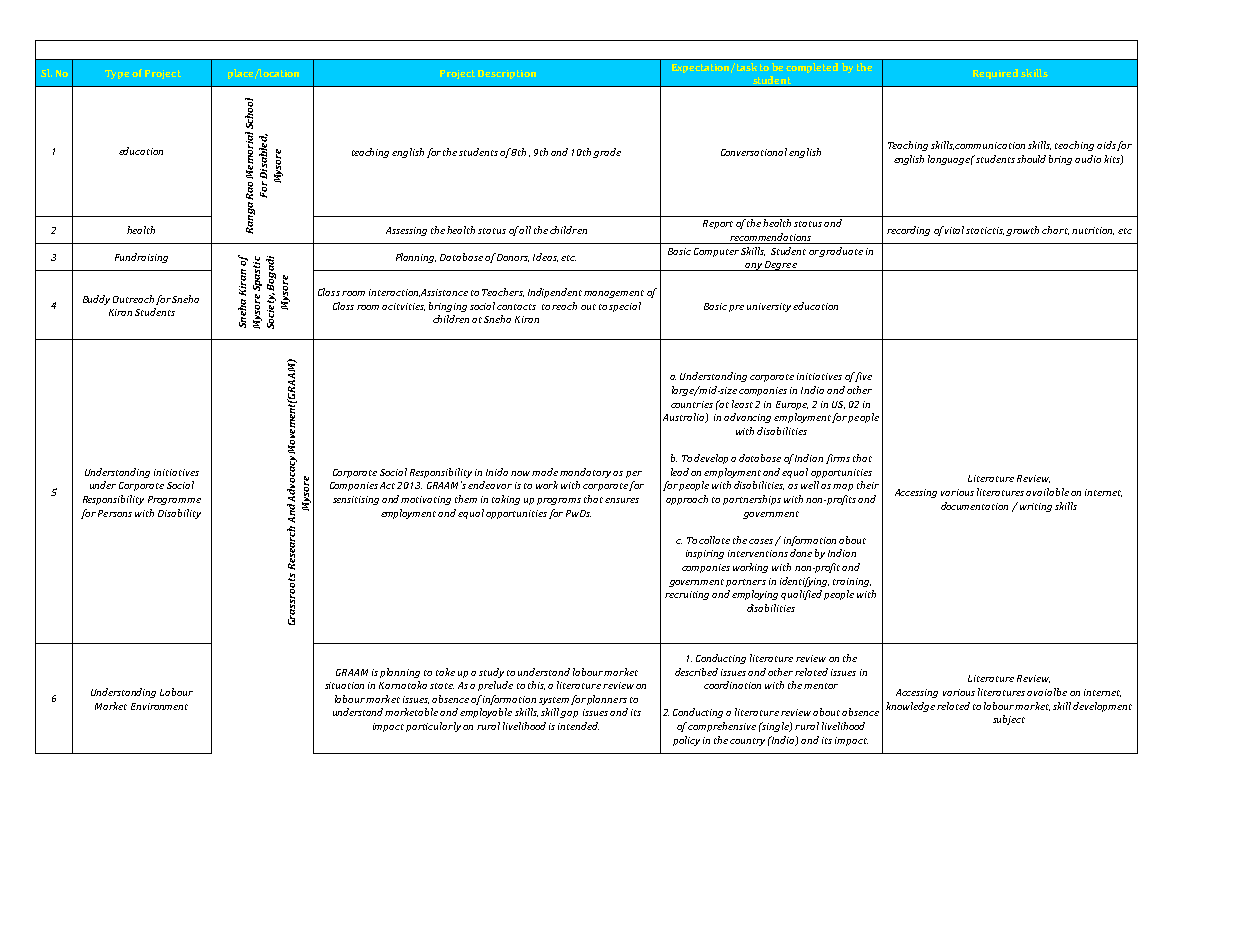  What do you see at coordinates (607, 153) in the screenshot?
I see `grade` at bounding box center [607, 153].
